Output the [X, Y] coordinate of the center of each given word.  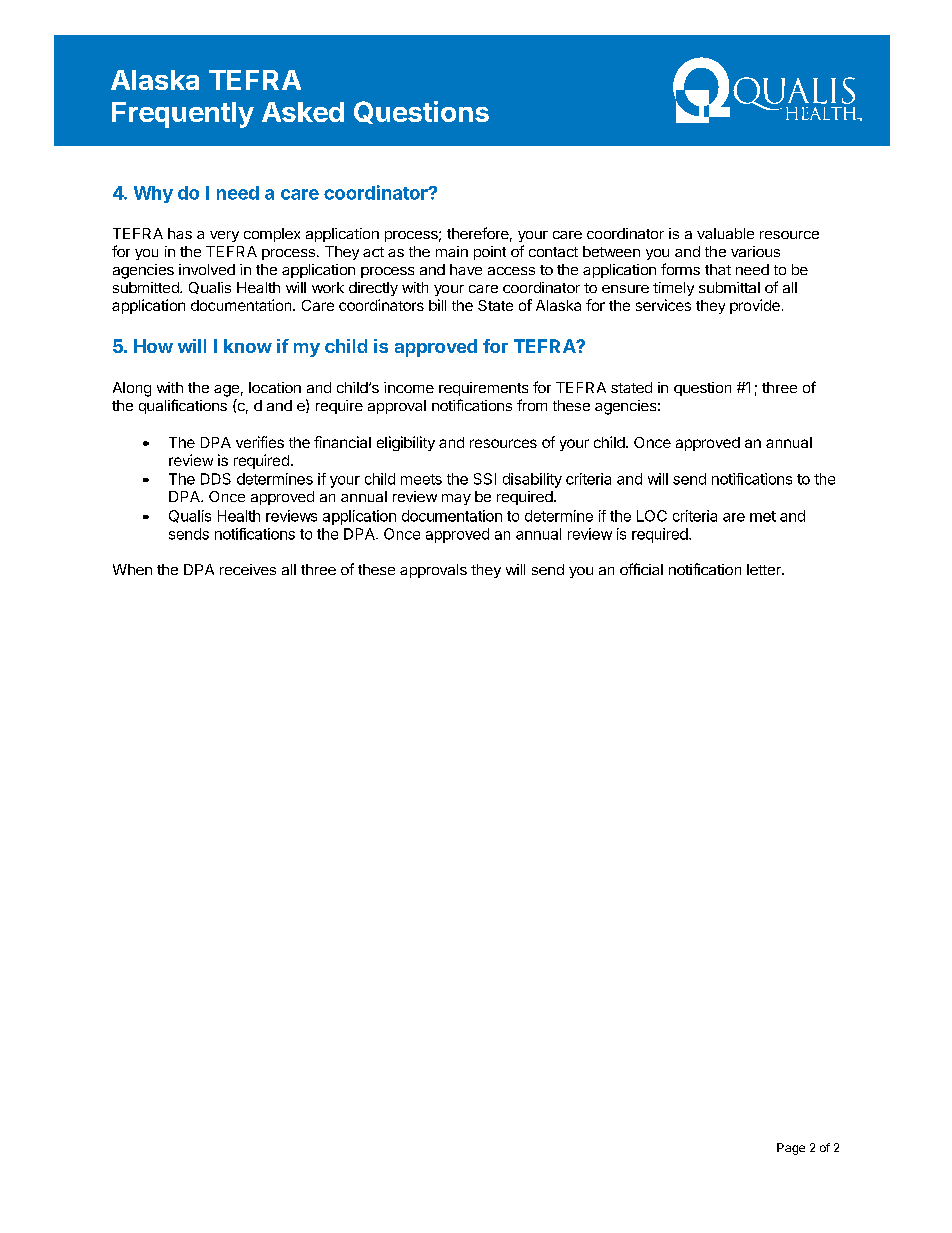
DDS [216, 479]
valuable [725, 233]
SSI [485, 479]
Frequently [183, 115]
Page [791, 1149]
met [763, 516]
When [132, 569]
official [641, 569]
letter [765, 569]
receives [248, 569]
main [452, 251]
